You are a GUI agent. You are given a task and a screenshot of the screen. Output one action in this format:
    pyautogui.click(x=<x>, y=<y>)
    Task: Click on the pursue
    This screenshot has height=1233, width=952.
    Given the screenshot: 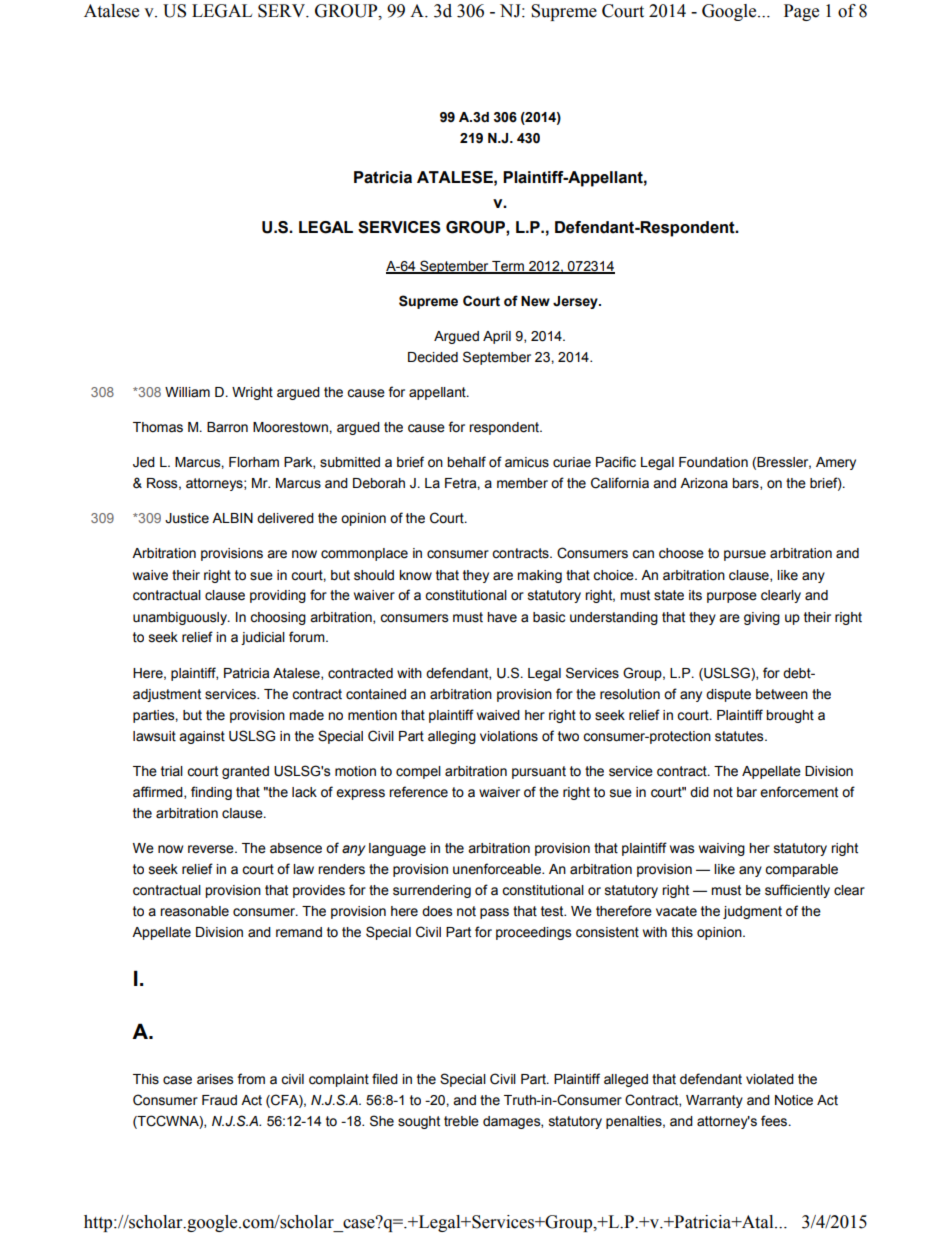 What is the action you would take?
    pyautogui.click(x=745, y=555)
